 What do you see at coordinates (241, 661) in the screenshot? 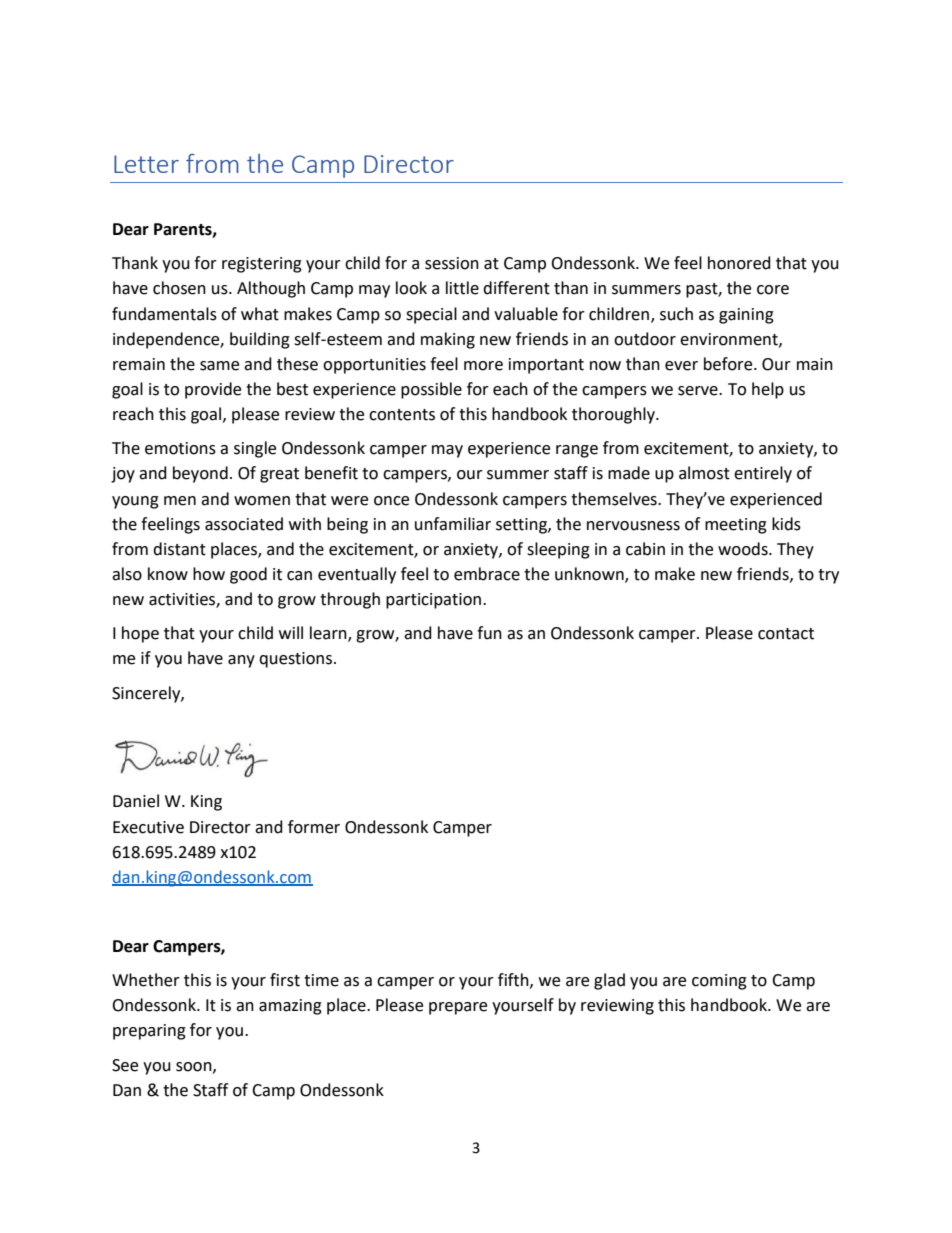
I see `any` at bounding box center [241, 661].
